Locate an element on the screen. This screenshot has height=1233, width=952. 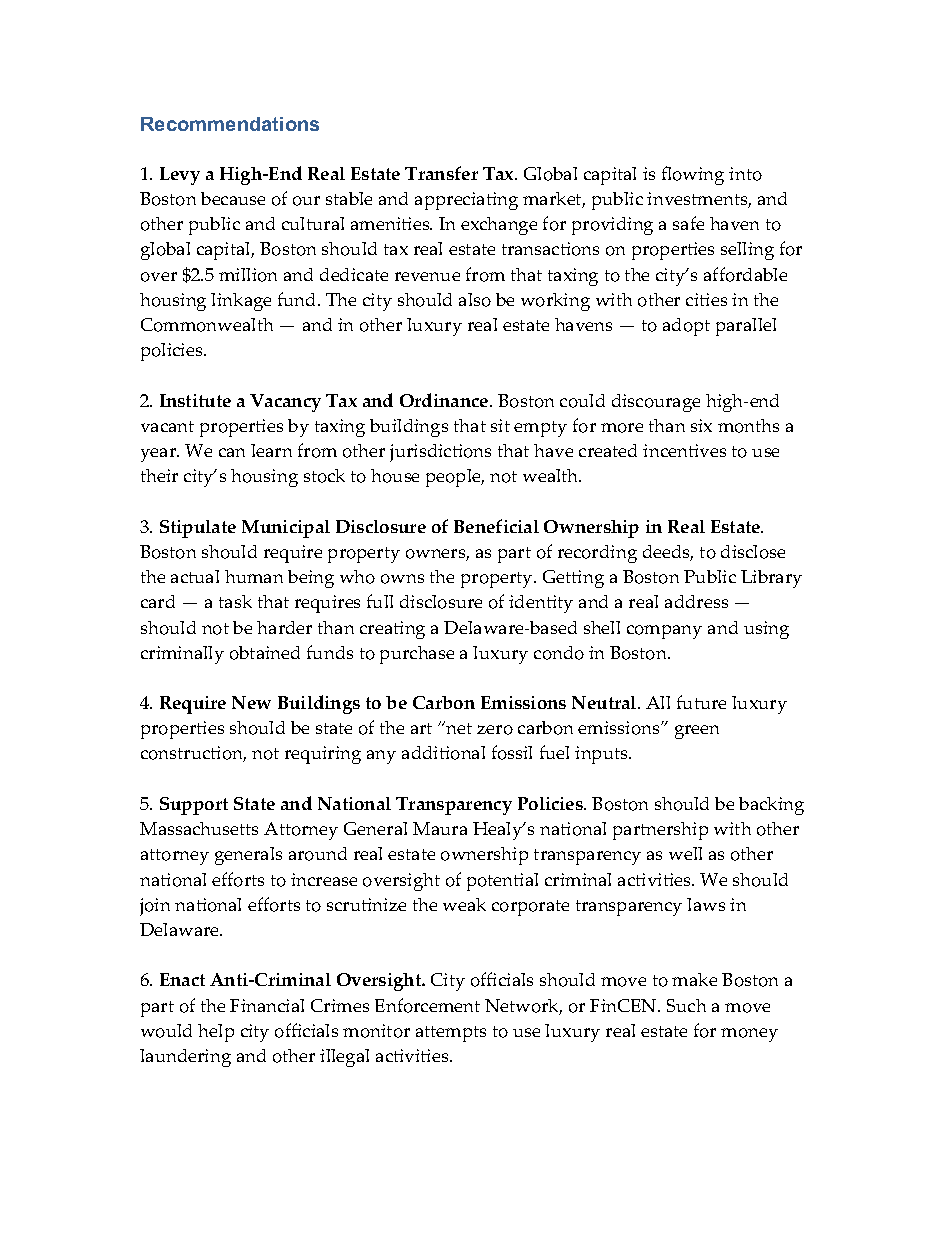
owns is located at coordinates (402, 579).
